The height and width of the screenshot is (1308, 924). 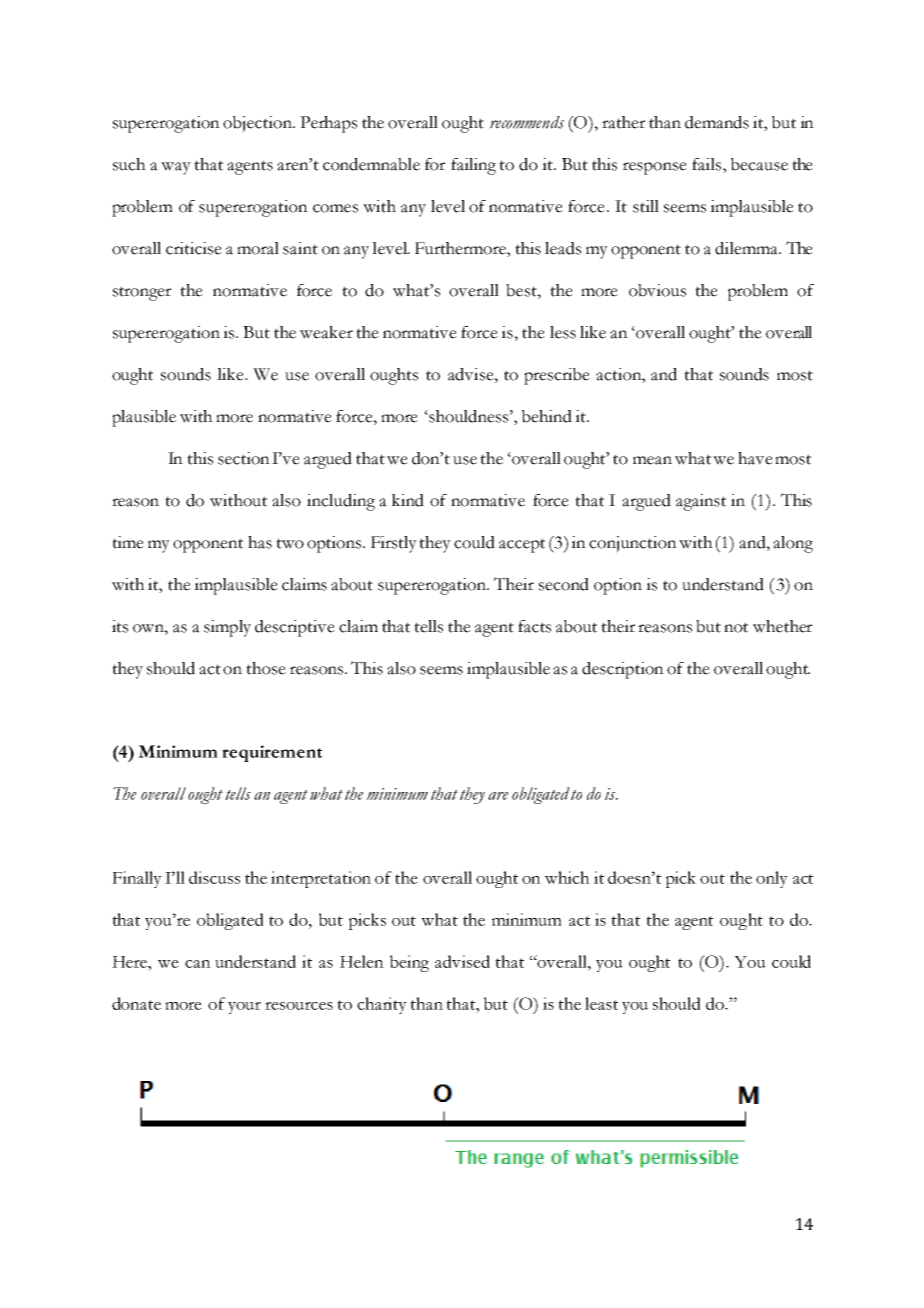 What do you see at coordinates (272, 753) in the screenshot?
I see `requirement` at bounding box center [272, 753].
